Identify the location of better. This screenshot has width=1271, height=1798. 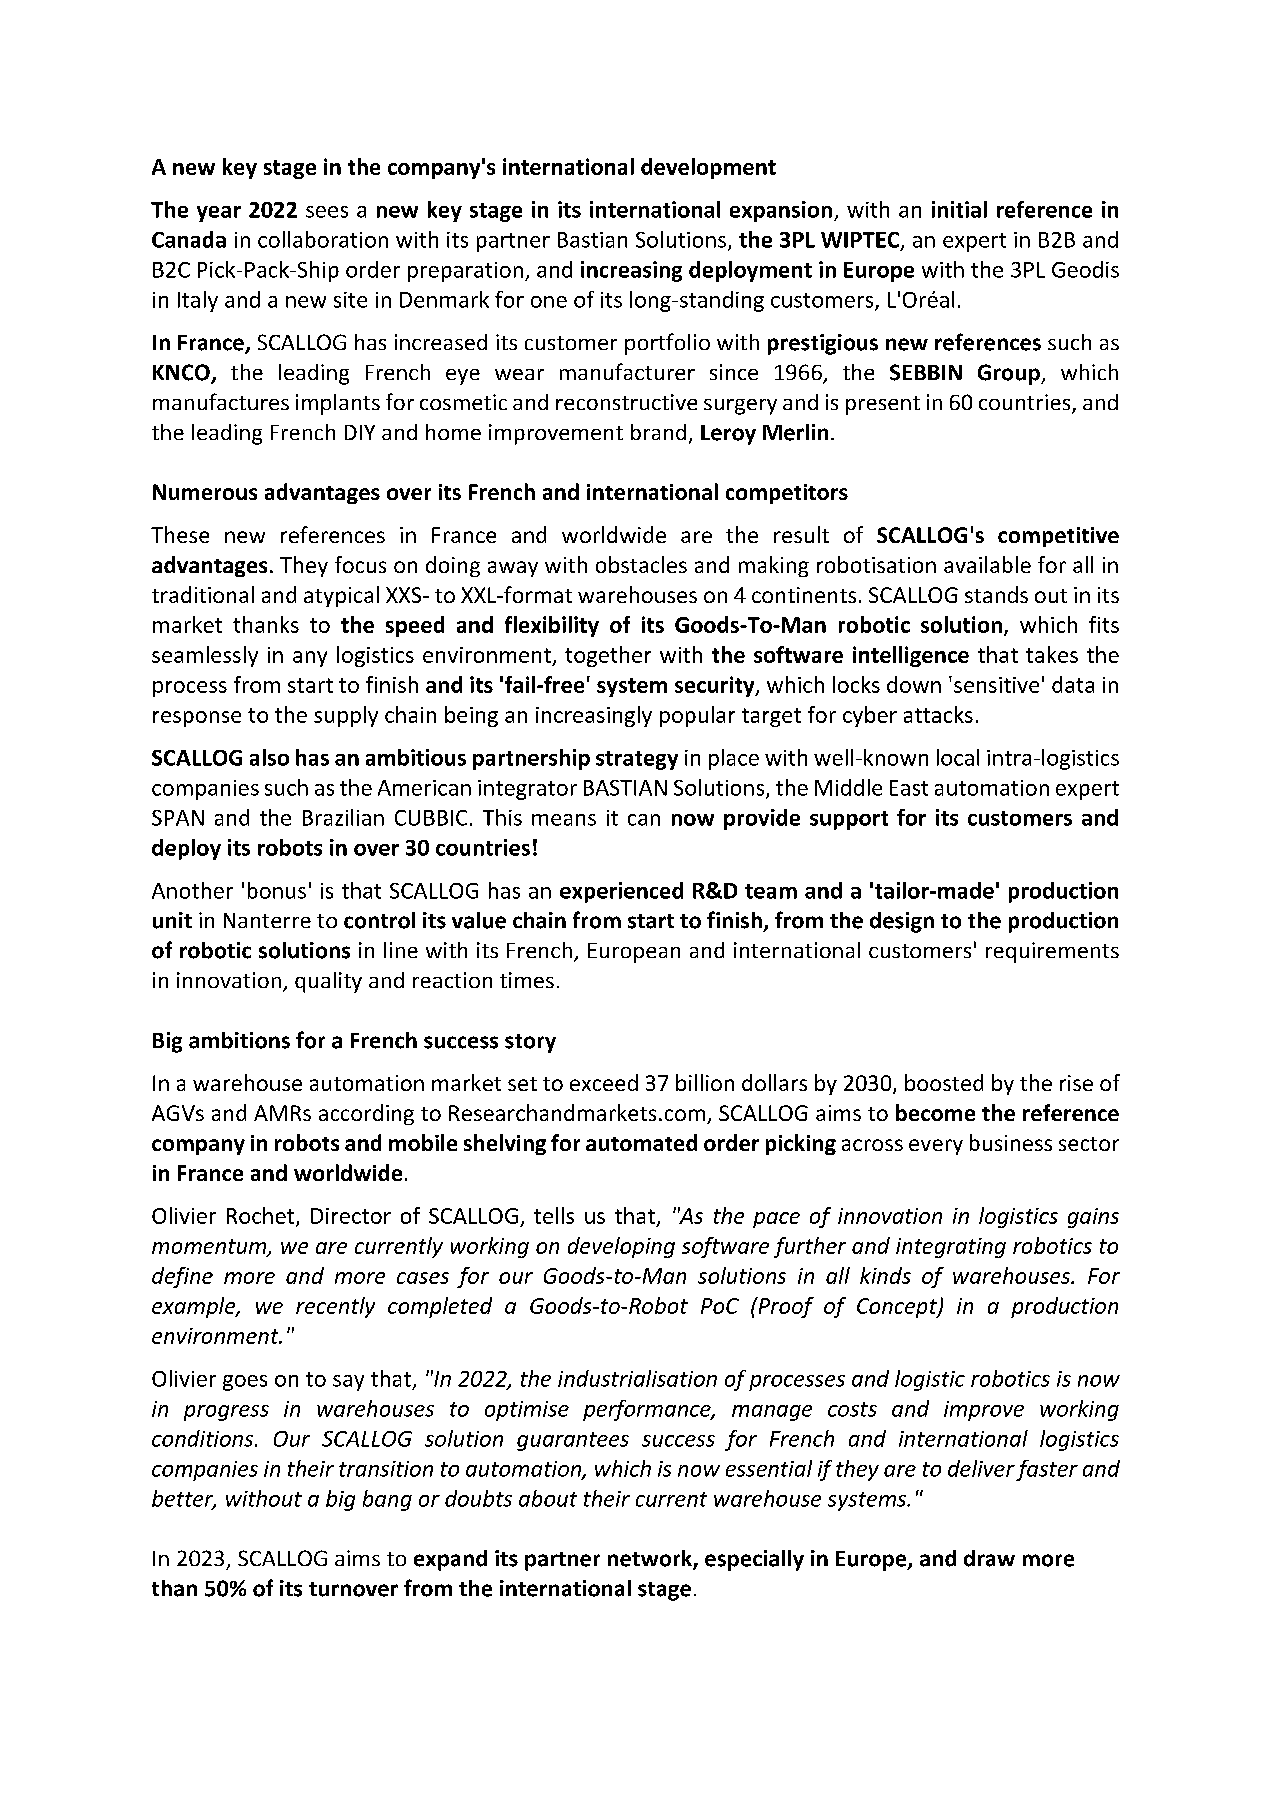
(184, 1499).
